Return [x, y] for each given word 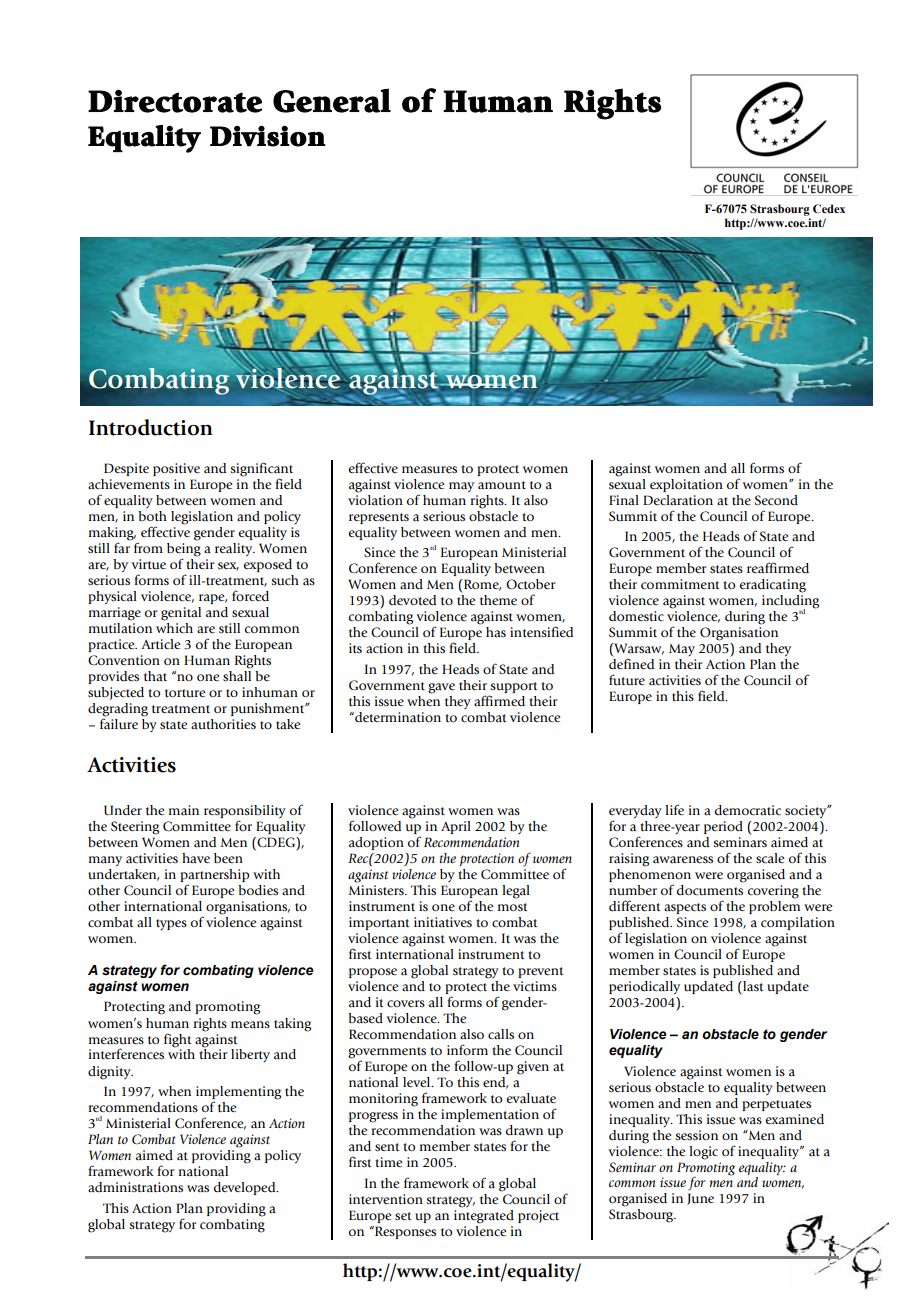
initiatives [443, 922]
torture [185, 693]
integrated [484, 1215]
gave [441, 688]
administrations [135, 1187]
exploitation [686, 485]
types [171, 924]
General [332, 100]
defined [631, 663]
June [700, 1199]
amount [502, 485]
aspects [685, 908]
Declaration [678, 500]
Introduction [151, 427]
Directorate [175, 101]
